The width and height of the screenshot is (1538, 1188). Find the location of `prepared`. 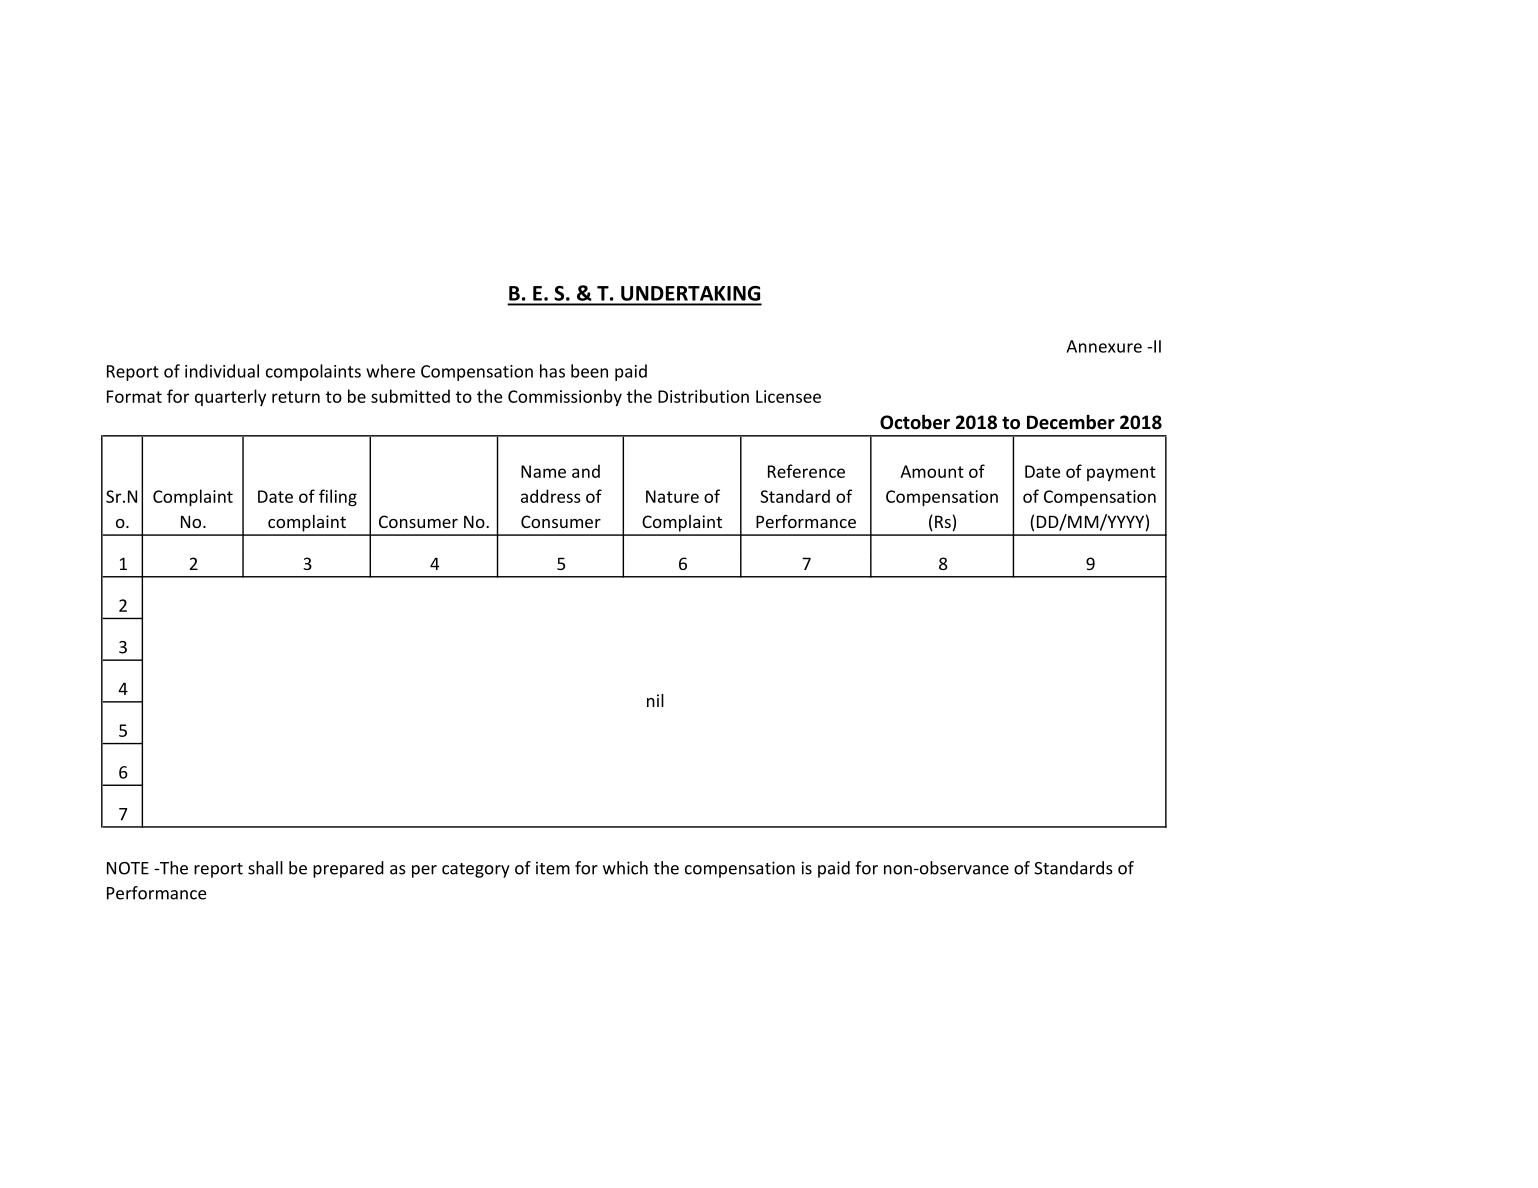

prepared is located at coordinates (348, 869).
